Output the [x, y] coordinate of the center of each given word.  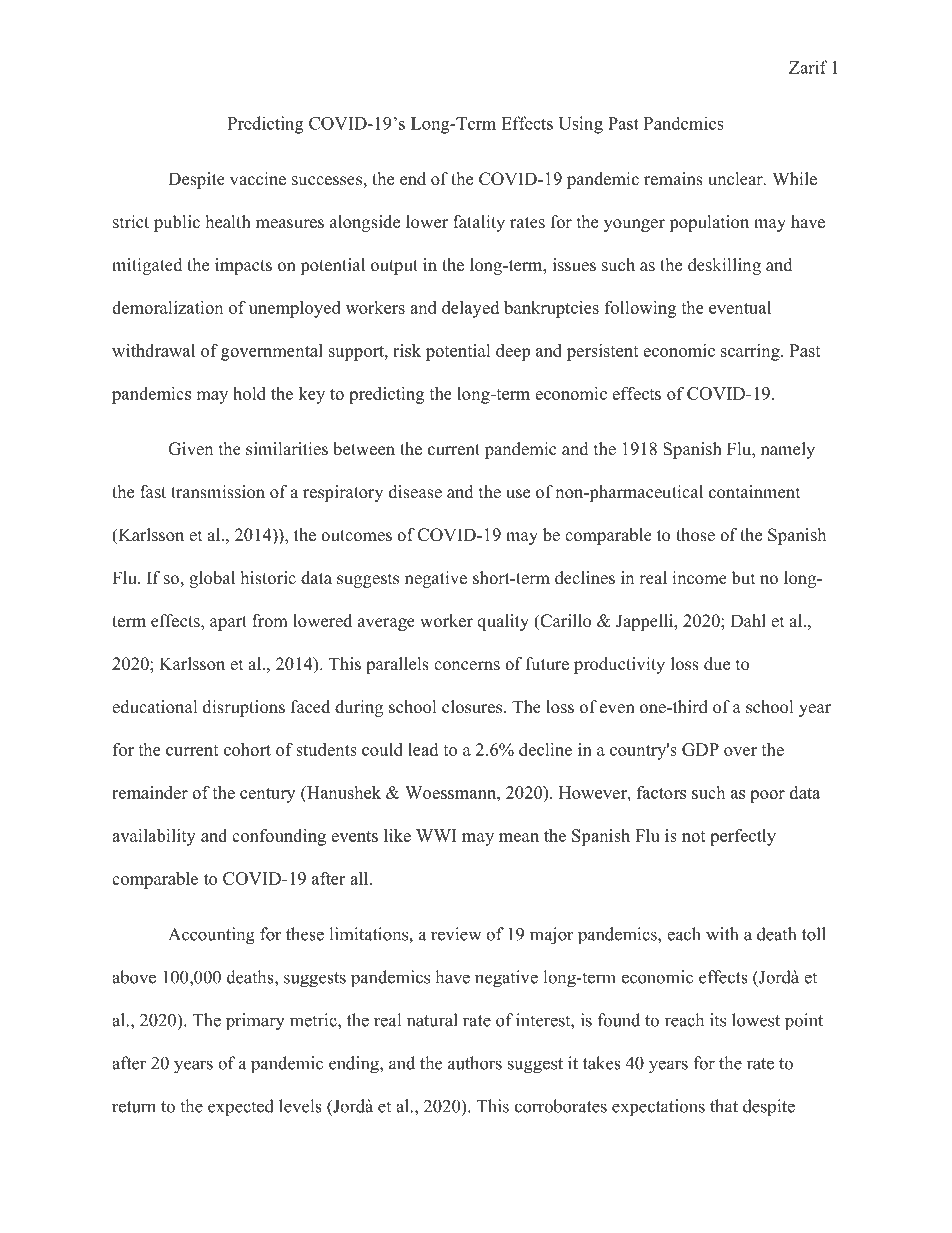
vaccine [258, 179]
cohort [247, 749]
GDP [700, 749]
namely [788, 450]
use [518, 494]
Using [580, 125]
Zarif [808, 67]
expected [241, 1108]
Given [190, 449]
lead [423, 749]
